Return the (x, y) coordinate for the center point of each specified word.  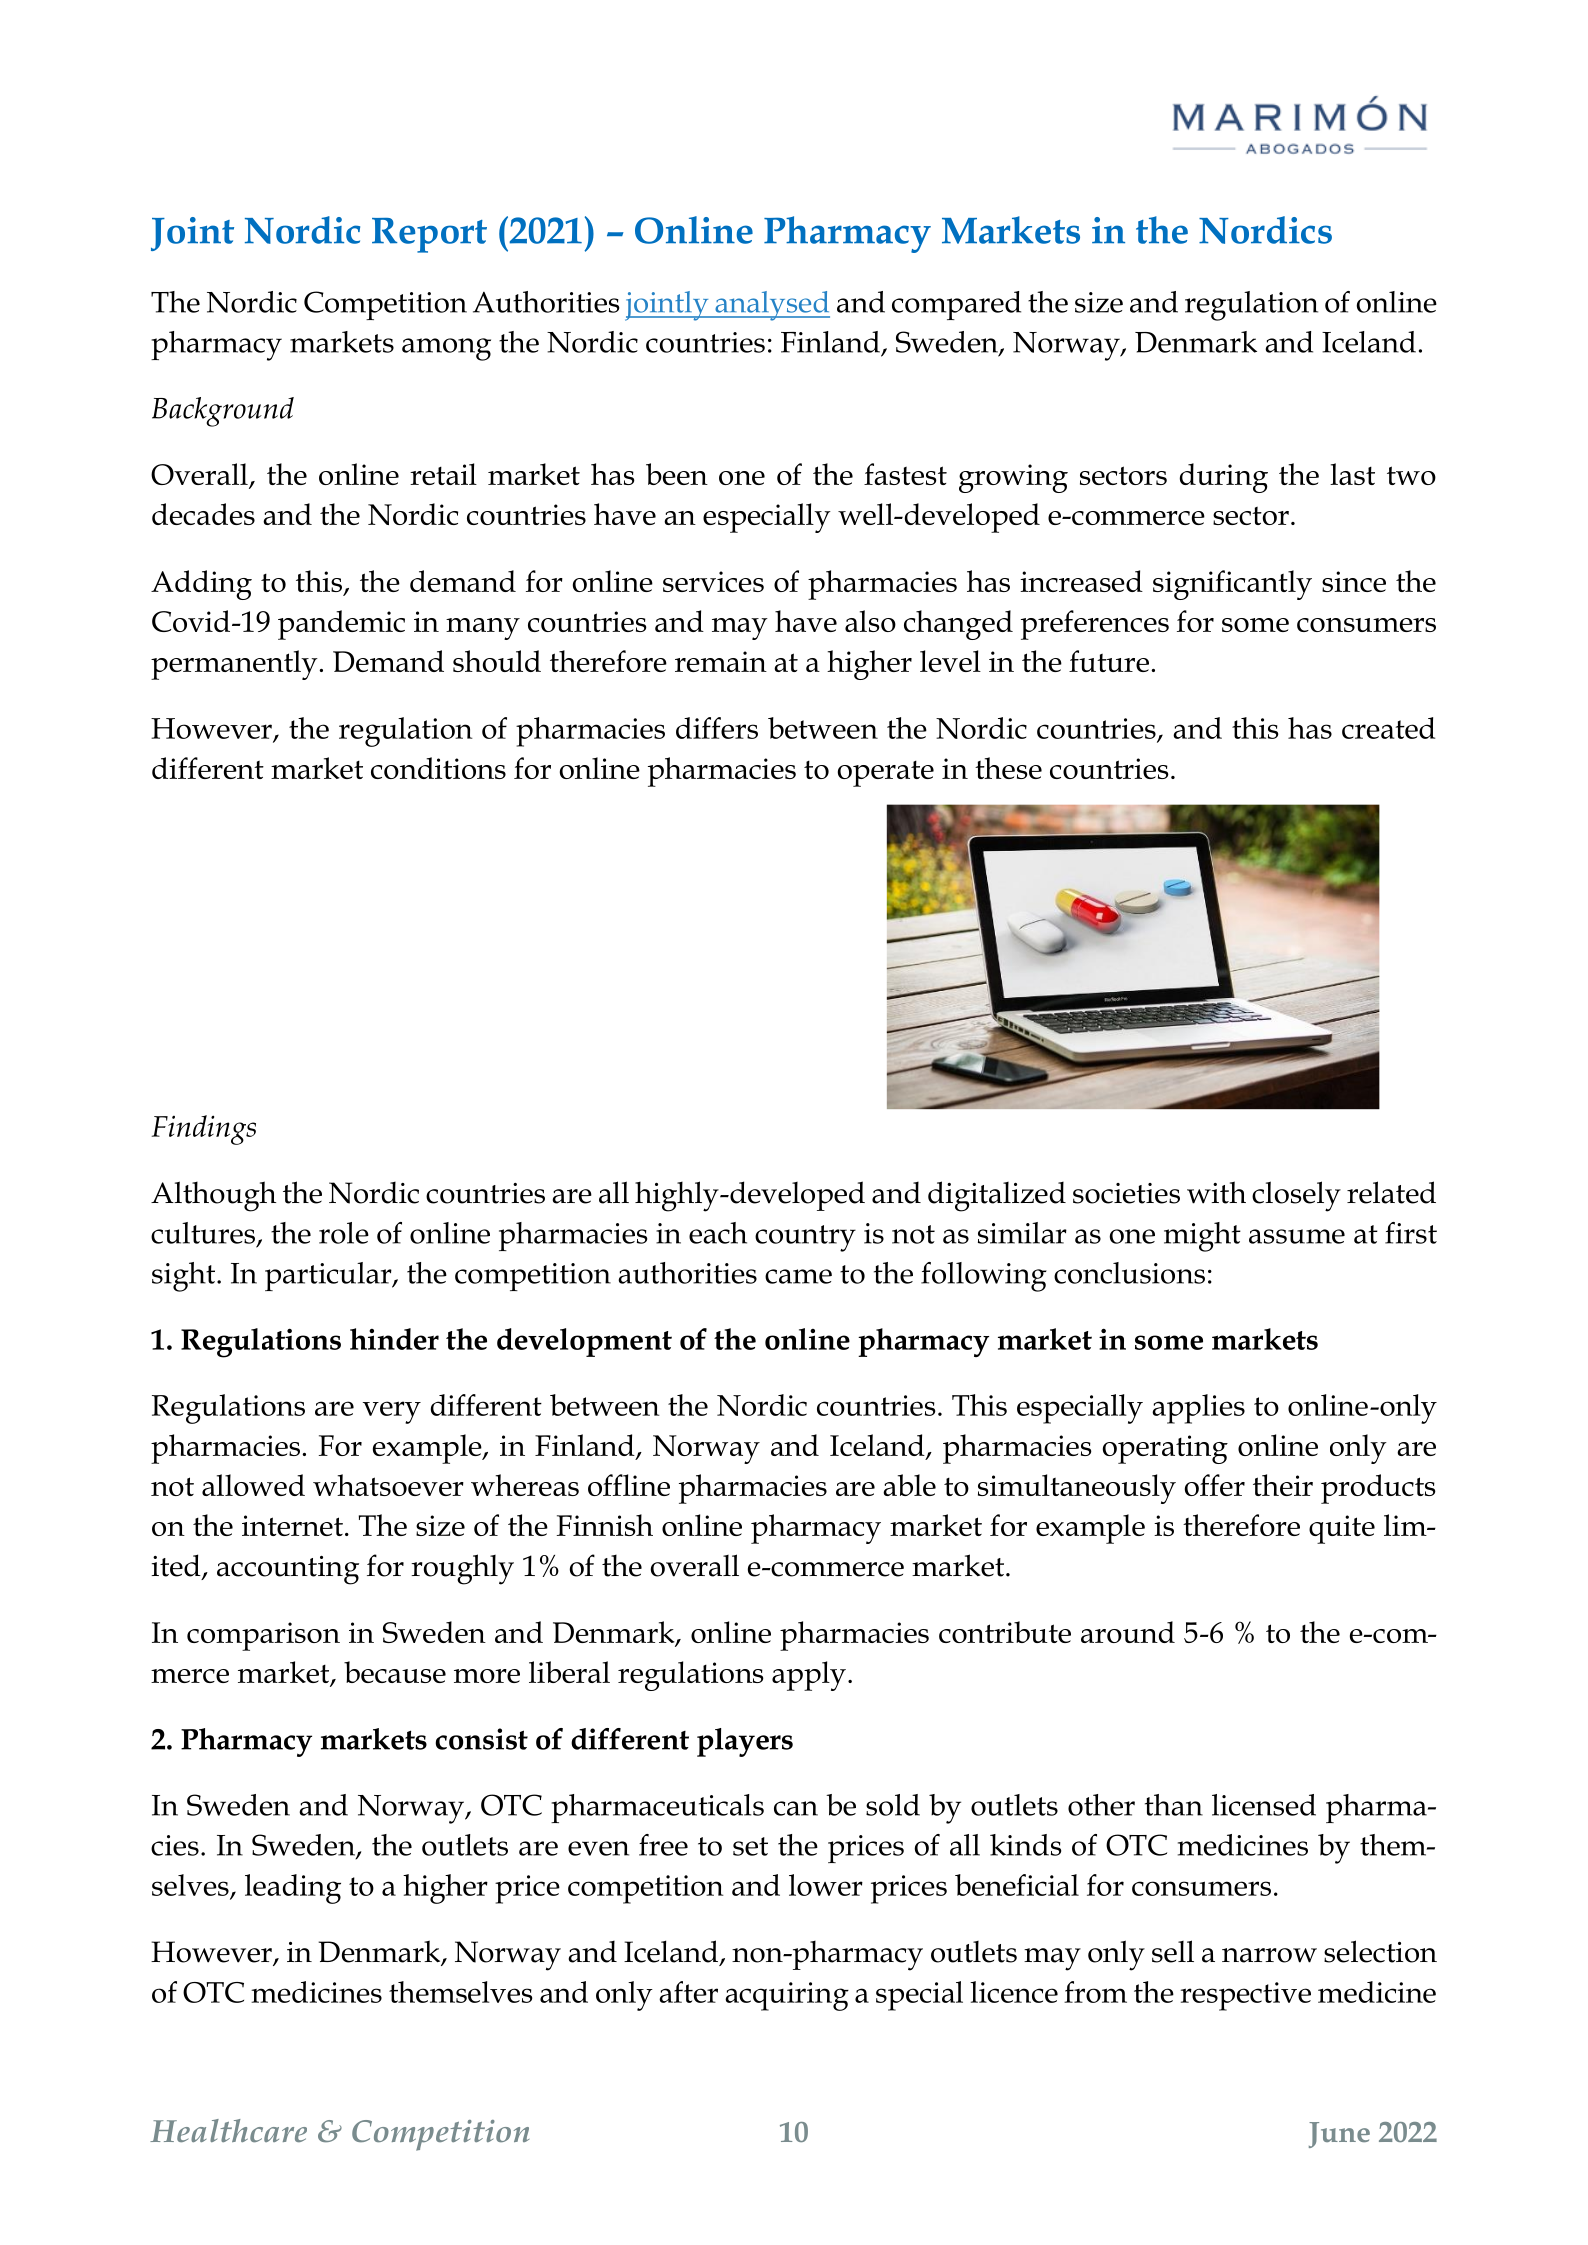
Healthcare (228, 2130)
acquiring (787, 1996)
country (805, 1238)
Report (429, 235)
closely (1296, 1196)
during (1224, 478)
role (344, 1233)
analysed (771, 306)
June (1339, 2135)
